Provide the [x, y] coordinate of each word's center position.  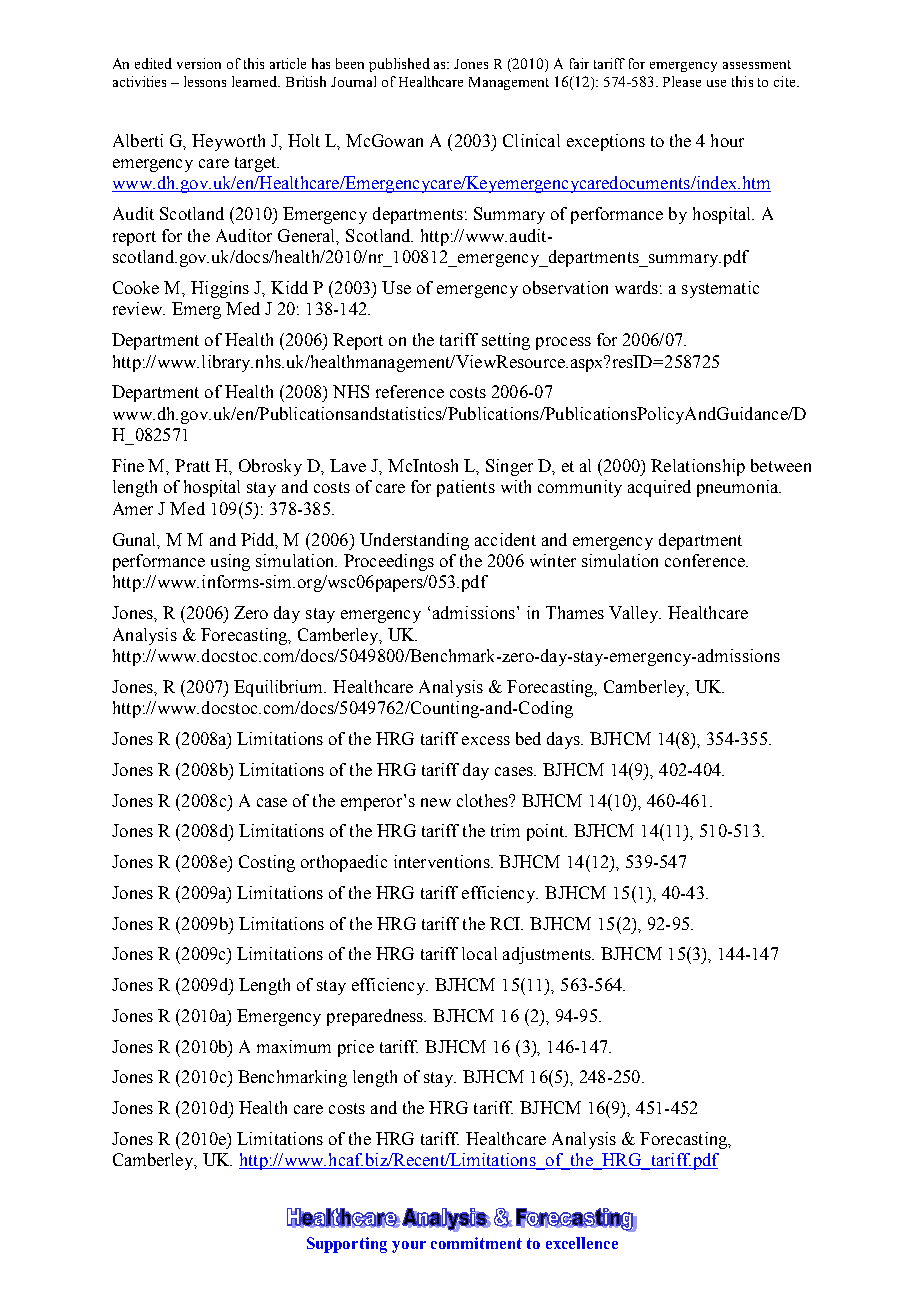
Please [682, 81]
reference [410, 391]
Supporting [347, 1245]
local [479, 953]
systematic [720, 289]
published [399, 65]
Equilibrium [280, 688]
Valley [635, 614]
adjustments [548, 955]
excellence [582, 1243]
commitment [476, 1243]
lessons [205, 81]
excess [486, 740]
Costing [267, 863]
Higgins [220, 289]
